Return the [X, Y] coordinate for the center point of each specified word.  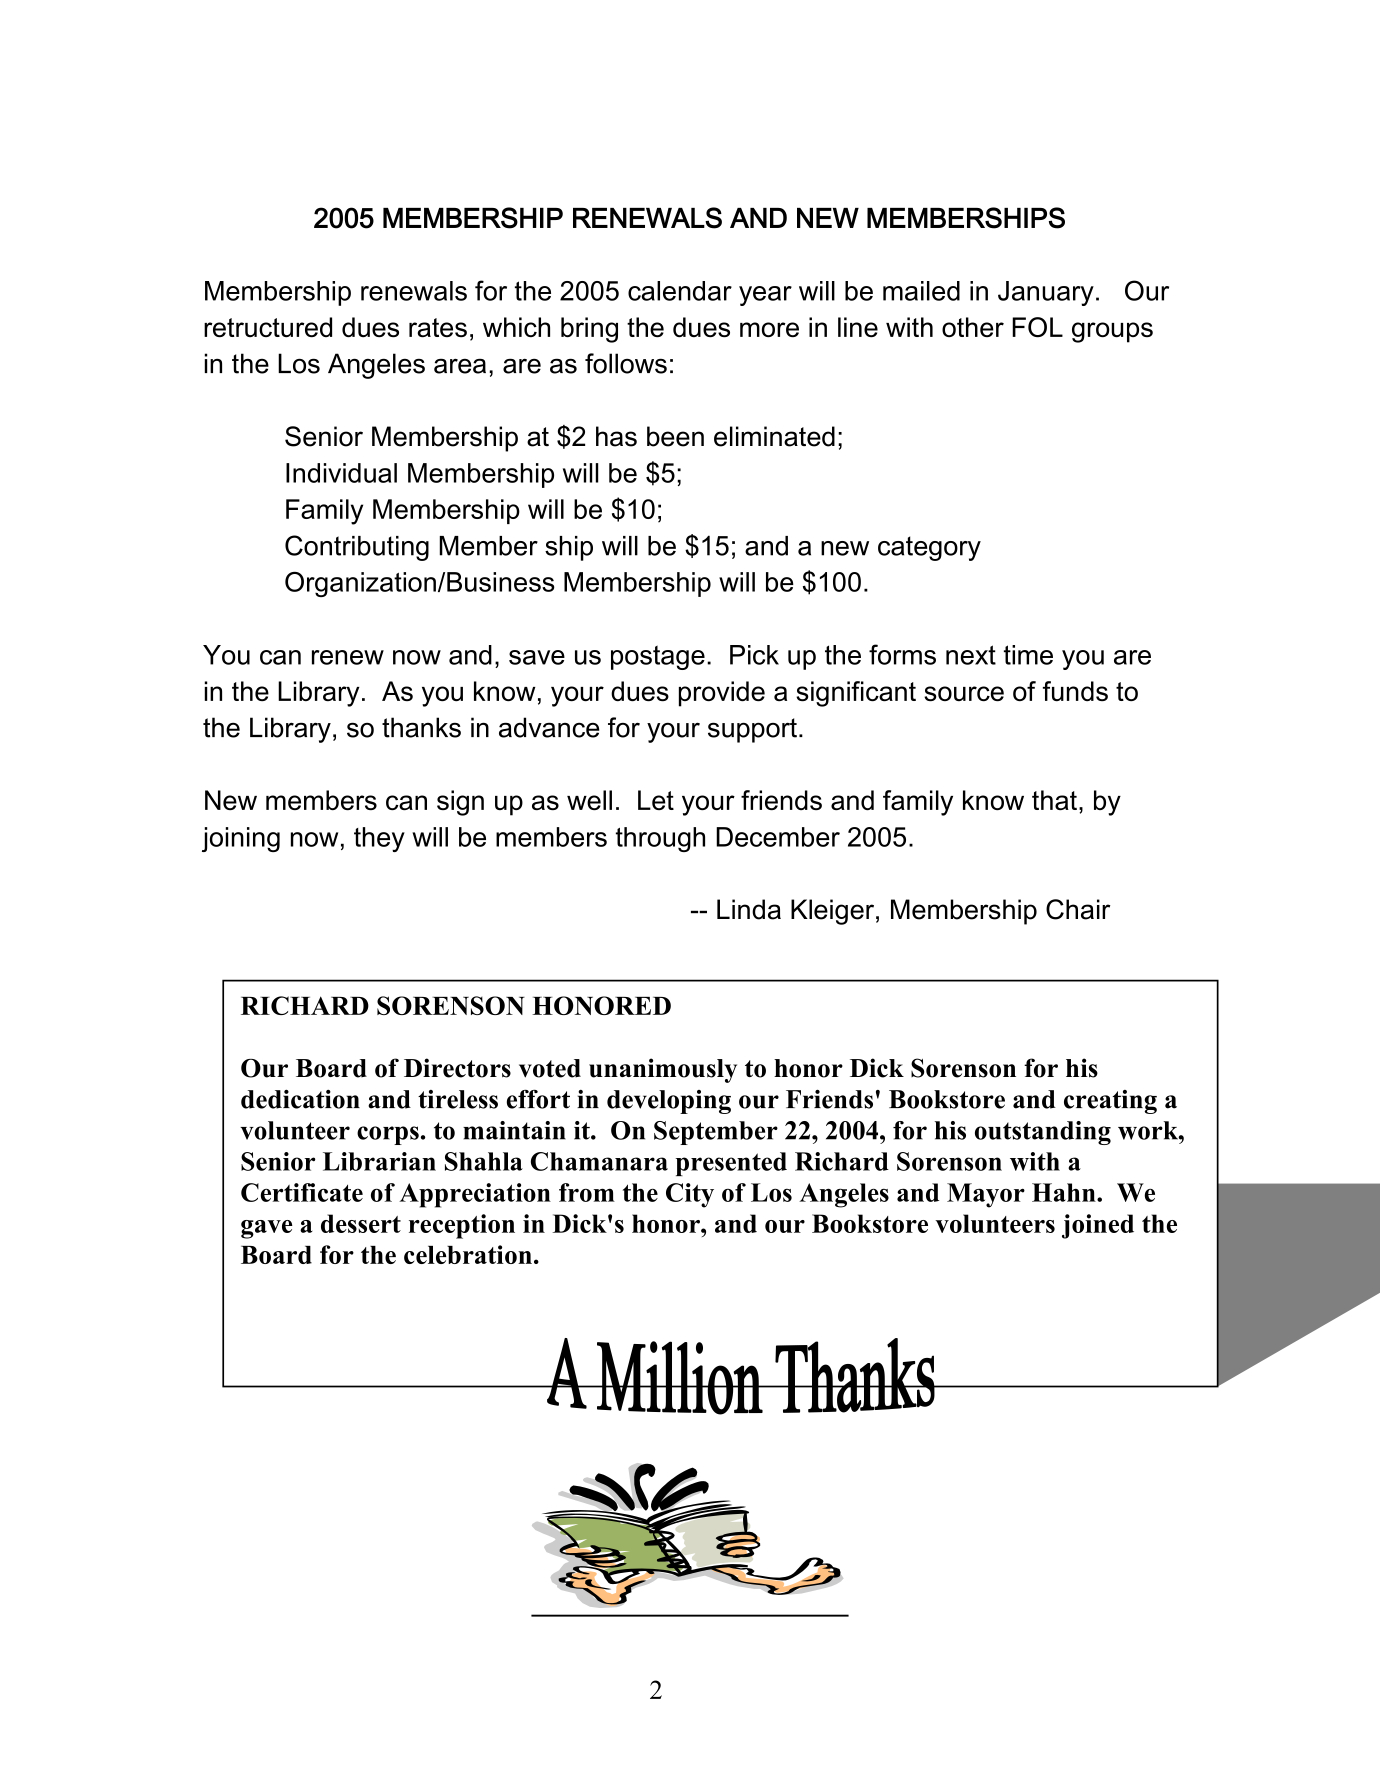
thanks [421, 727]
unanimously [663, 1070]
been [675, 436]
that [1054, 800]
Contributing [357, 548]
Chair [1078, 909]
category [929, 548]
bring [589, 330]
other [973, 327]
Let [656, 800]
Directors [457, 1068]
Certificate [302, 1192]
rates [438, 327]
